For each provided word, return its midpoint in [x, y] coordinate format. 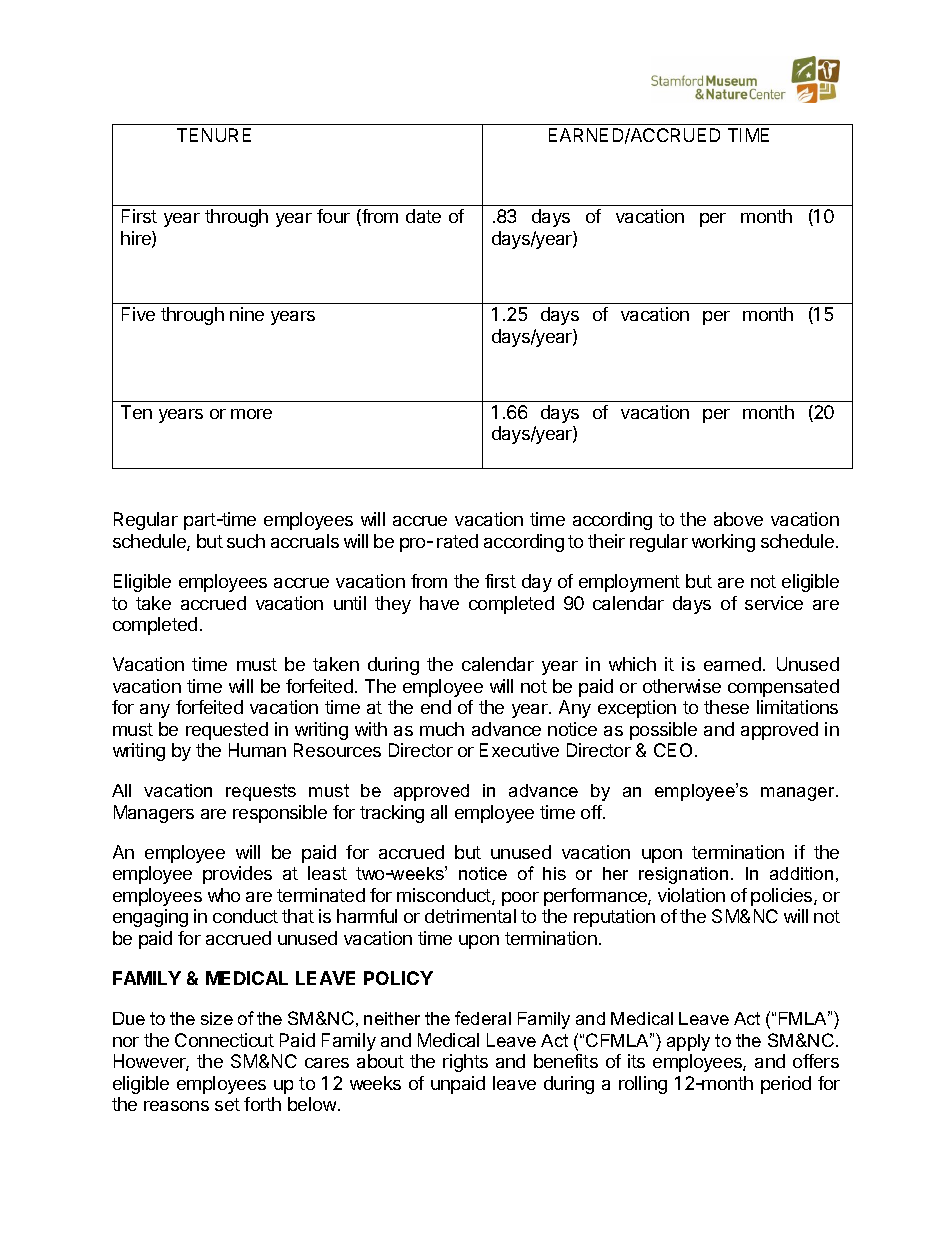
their [606, 541]
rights [465, 1063]
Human [257, 750]
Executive [519, 750]
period [786, 1085]
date [423, 216]
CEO [673, 750]
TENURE [214, 135]
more [251, 414]
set [227, 1104]
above [738, 519]
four [333, 216]
